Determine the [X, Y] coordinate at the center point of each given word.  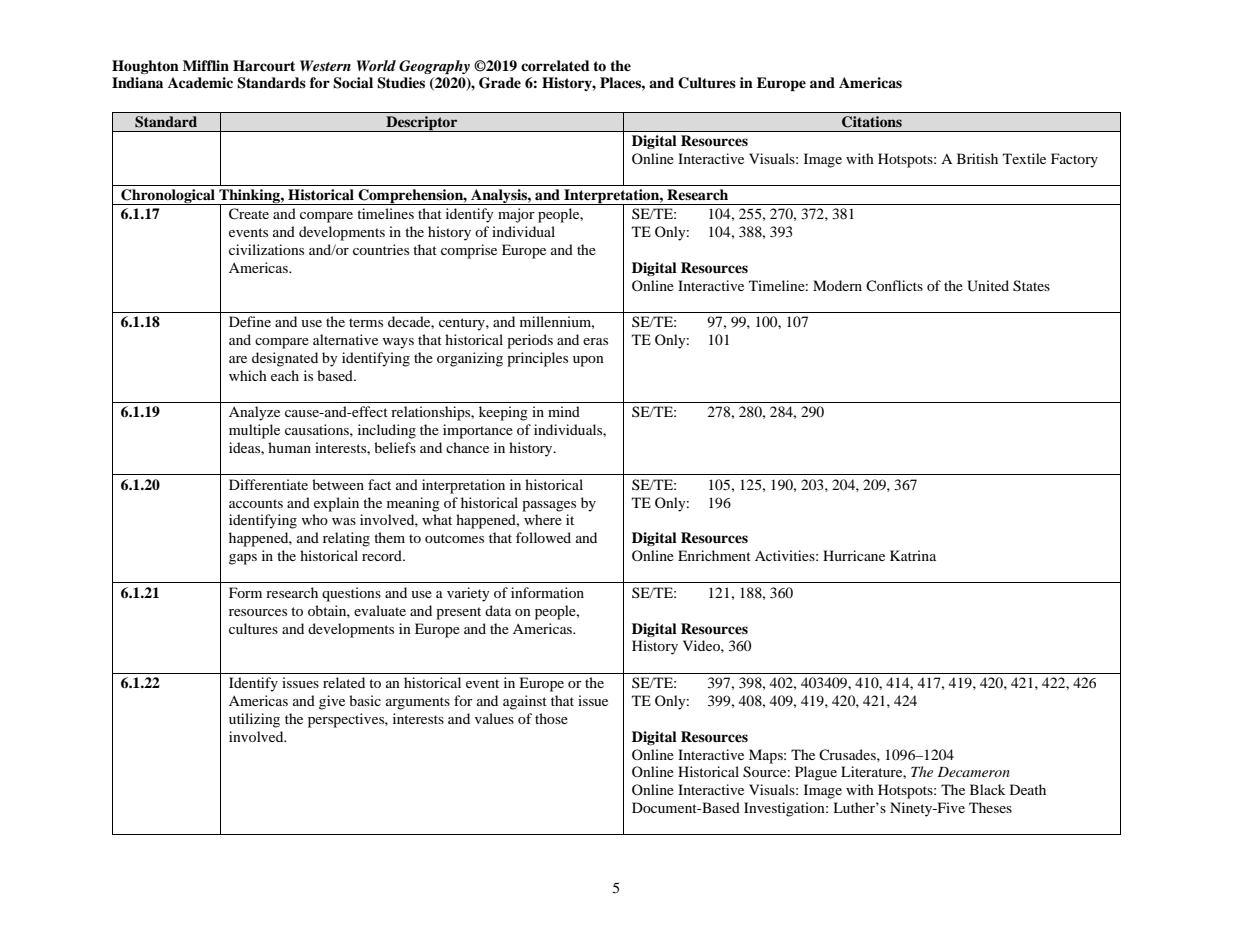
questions [351, 594]
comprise [469, 251]
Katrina [913, 555]
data [498, 610]
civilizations [266, 249]
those [551, 718]
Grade [500, 83]
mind [564, 411]
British [977, 158]
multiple [254, 431]
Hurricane [854, 555]
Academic [200, 82]
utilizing [254, 720]
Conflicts [894, 285]
